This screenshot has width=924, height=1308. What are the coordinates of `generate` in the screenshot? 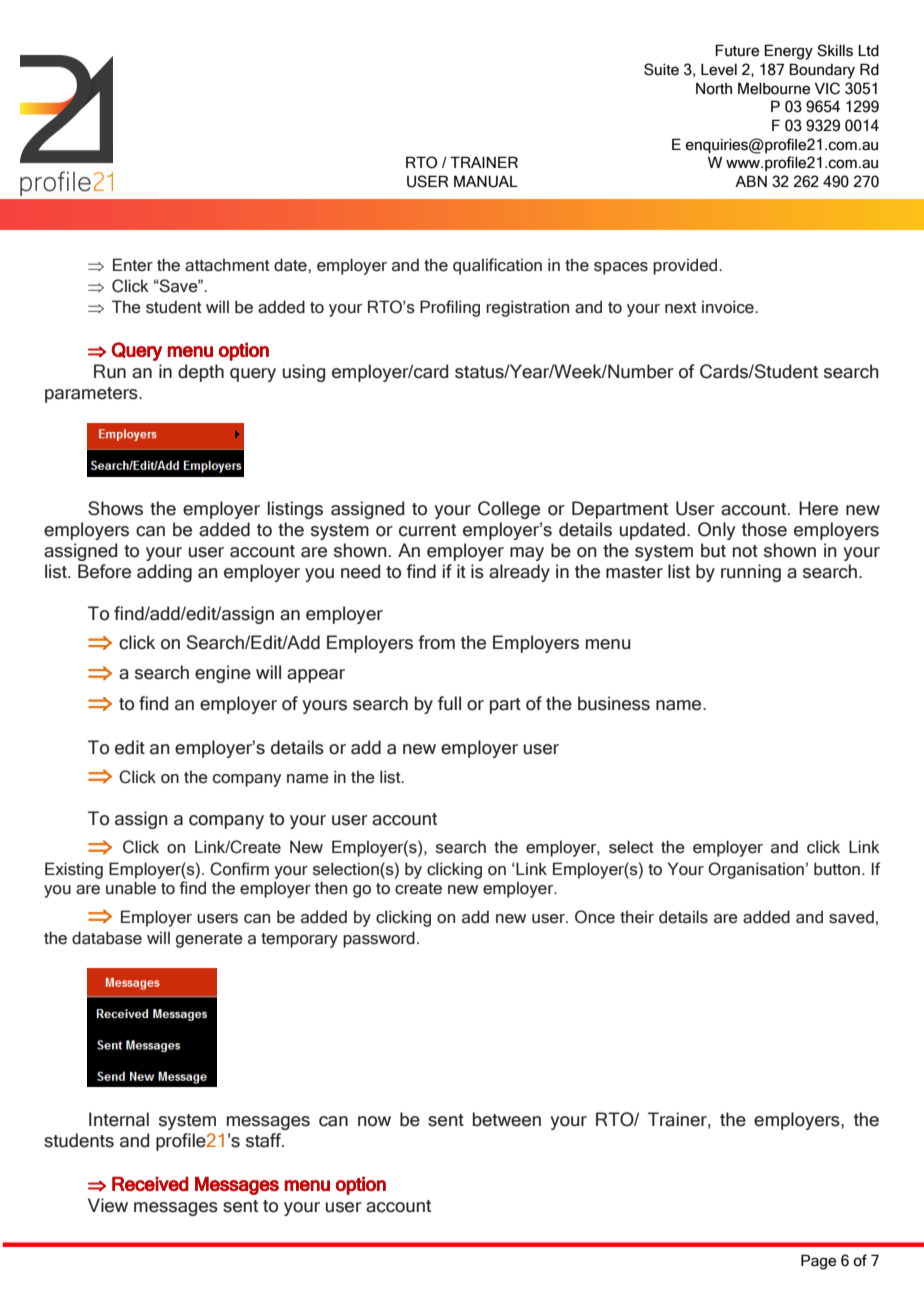 It's located at (209, 940).
